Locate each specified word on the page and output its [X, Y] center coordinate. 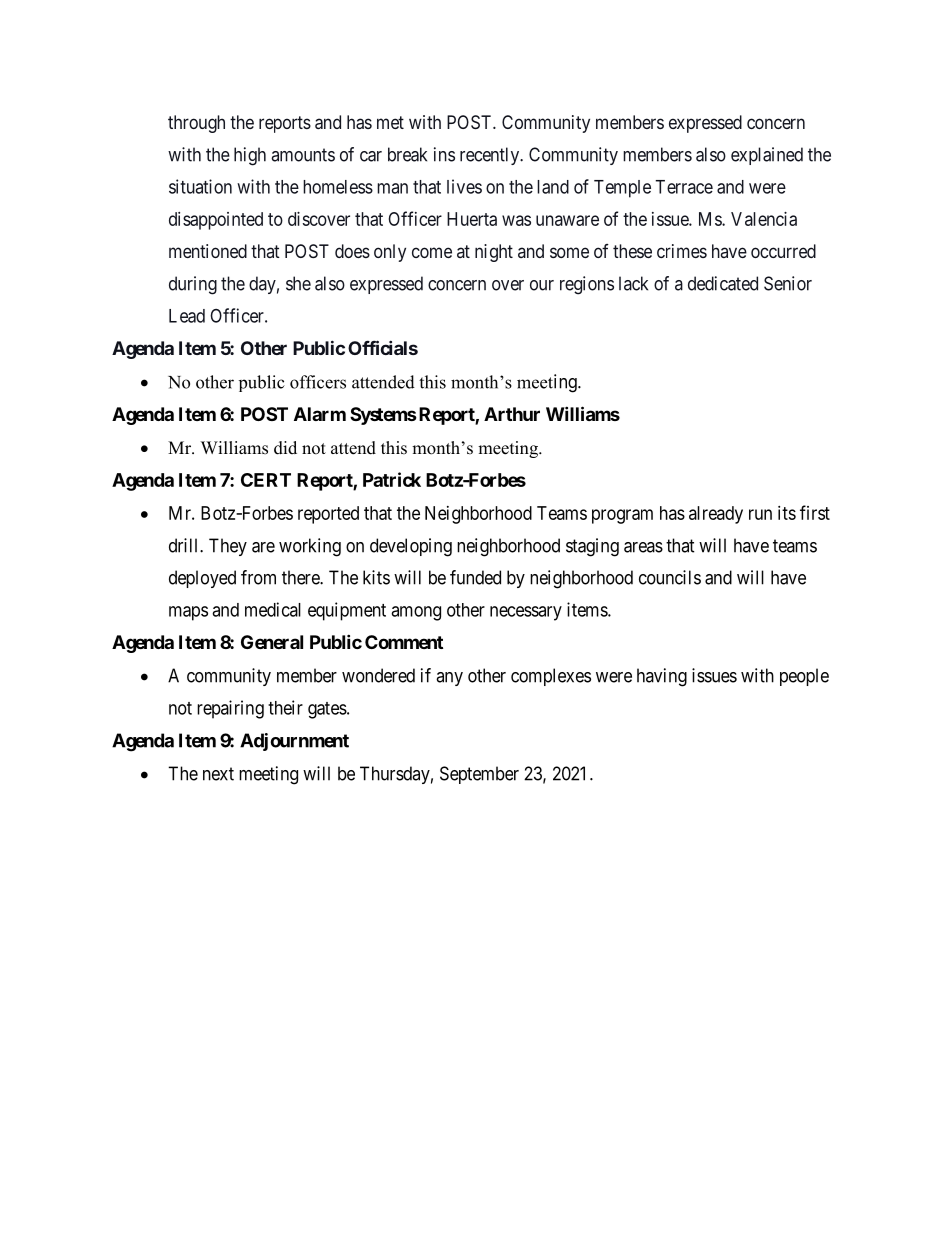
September [479, 775]
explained [767, 156]
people [804, 677]
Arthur [512, 414]
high [250, 156]
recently [491, 156]
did [285, 448]
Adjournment [294, 742]
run [760, 514]
